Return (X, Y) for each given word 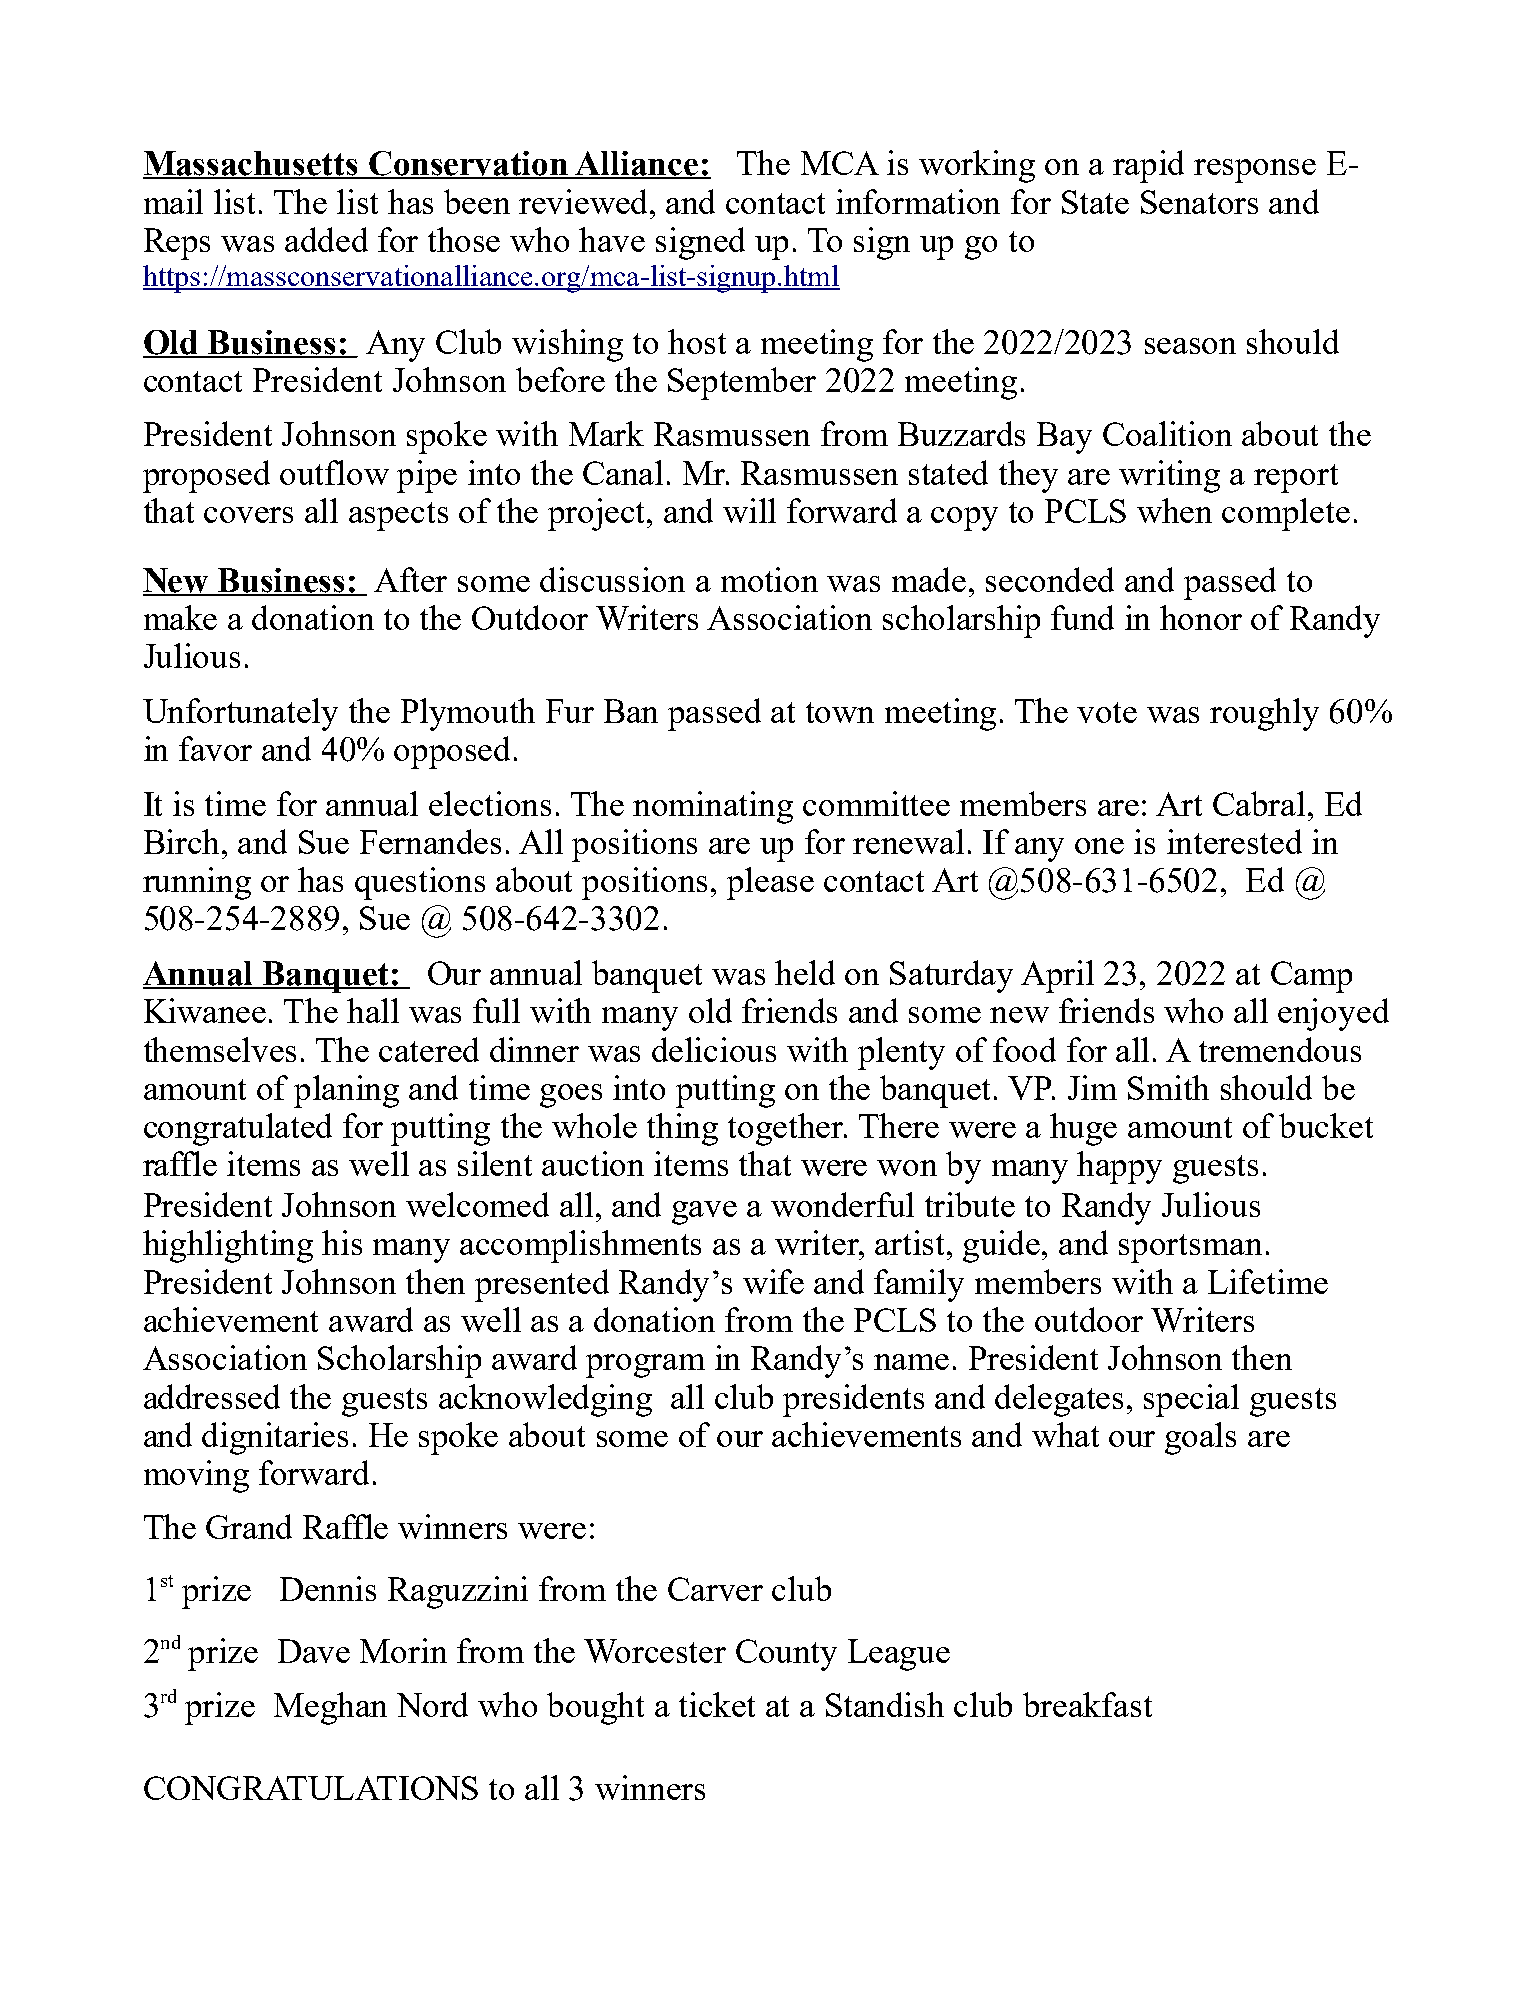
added (326, 239)
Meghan (330, 1708)
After (410, 579)
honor (1201, 617)
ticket (717, 1704)
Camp (1311, 977)
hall (373, 1010)
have (612, 239)
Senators (1199, 202)
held (805, 972)
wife (773, 1281)
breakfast (1087, 1704)
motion (769, 579)
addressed (212, 1396)
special (1191, 1400)
